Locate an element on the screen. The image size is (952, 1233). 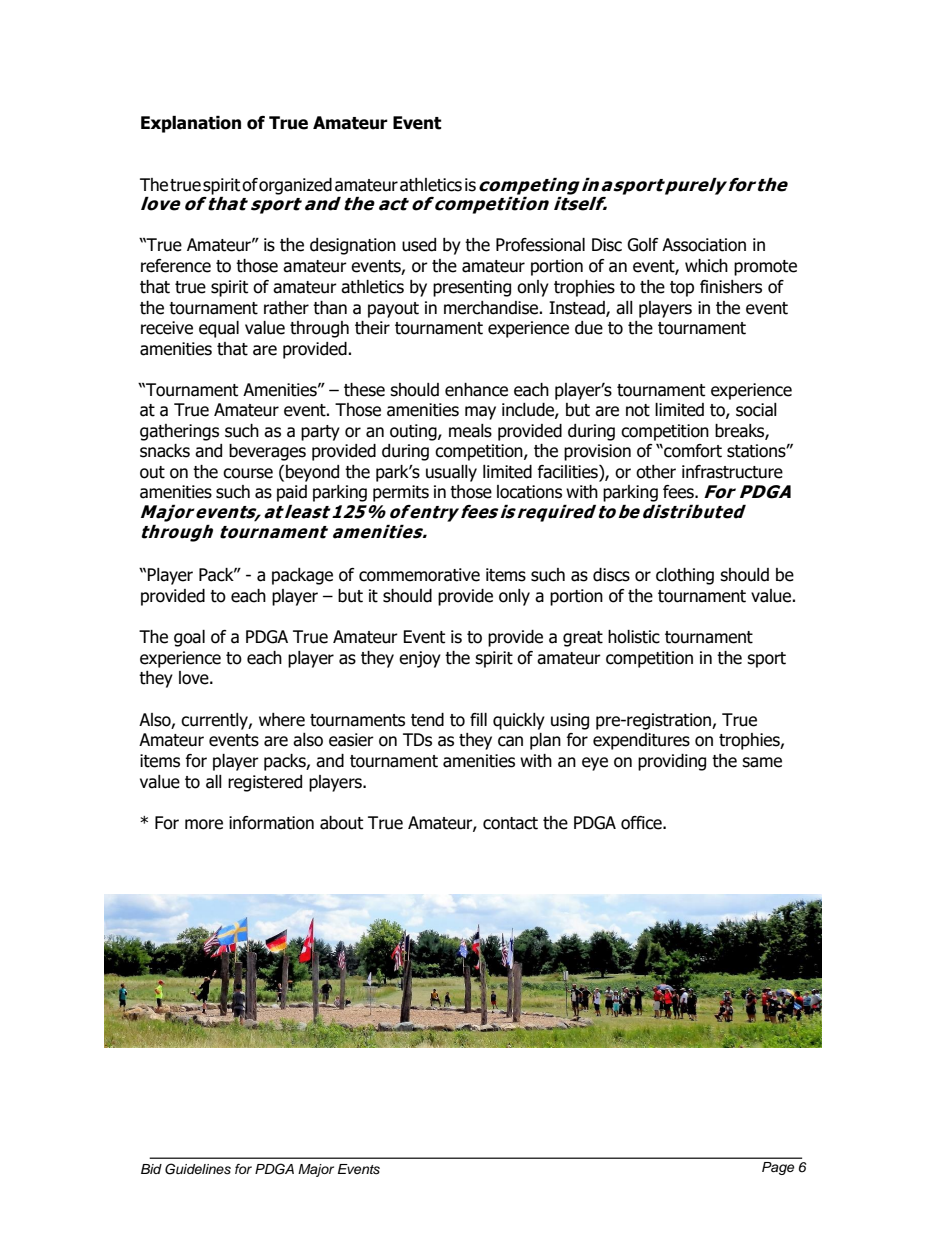
reference is located at coordinates (176, 266).
